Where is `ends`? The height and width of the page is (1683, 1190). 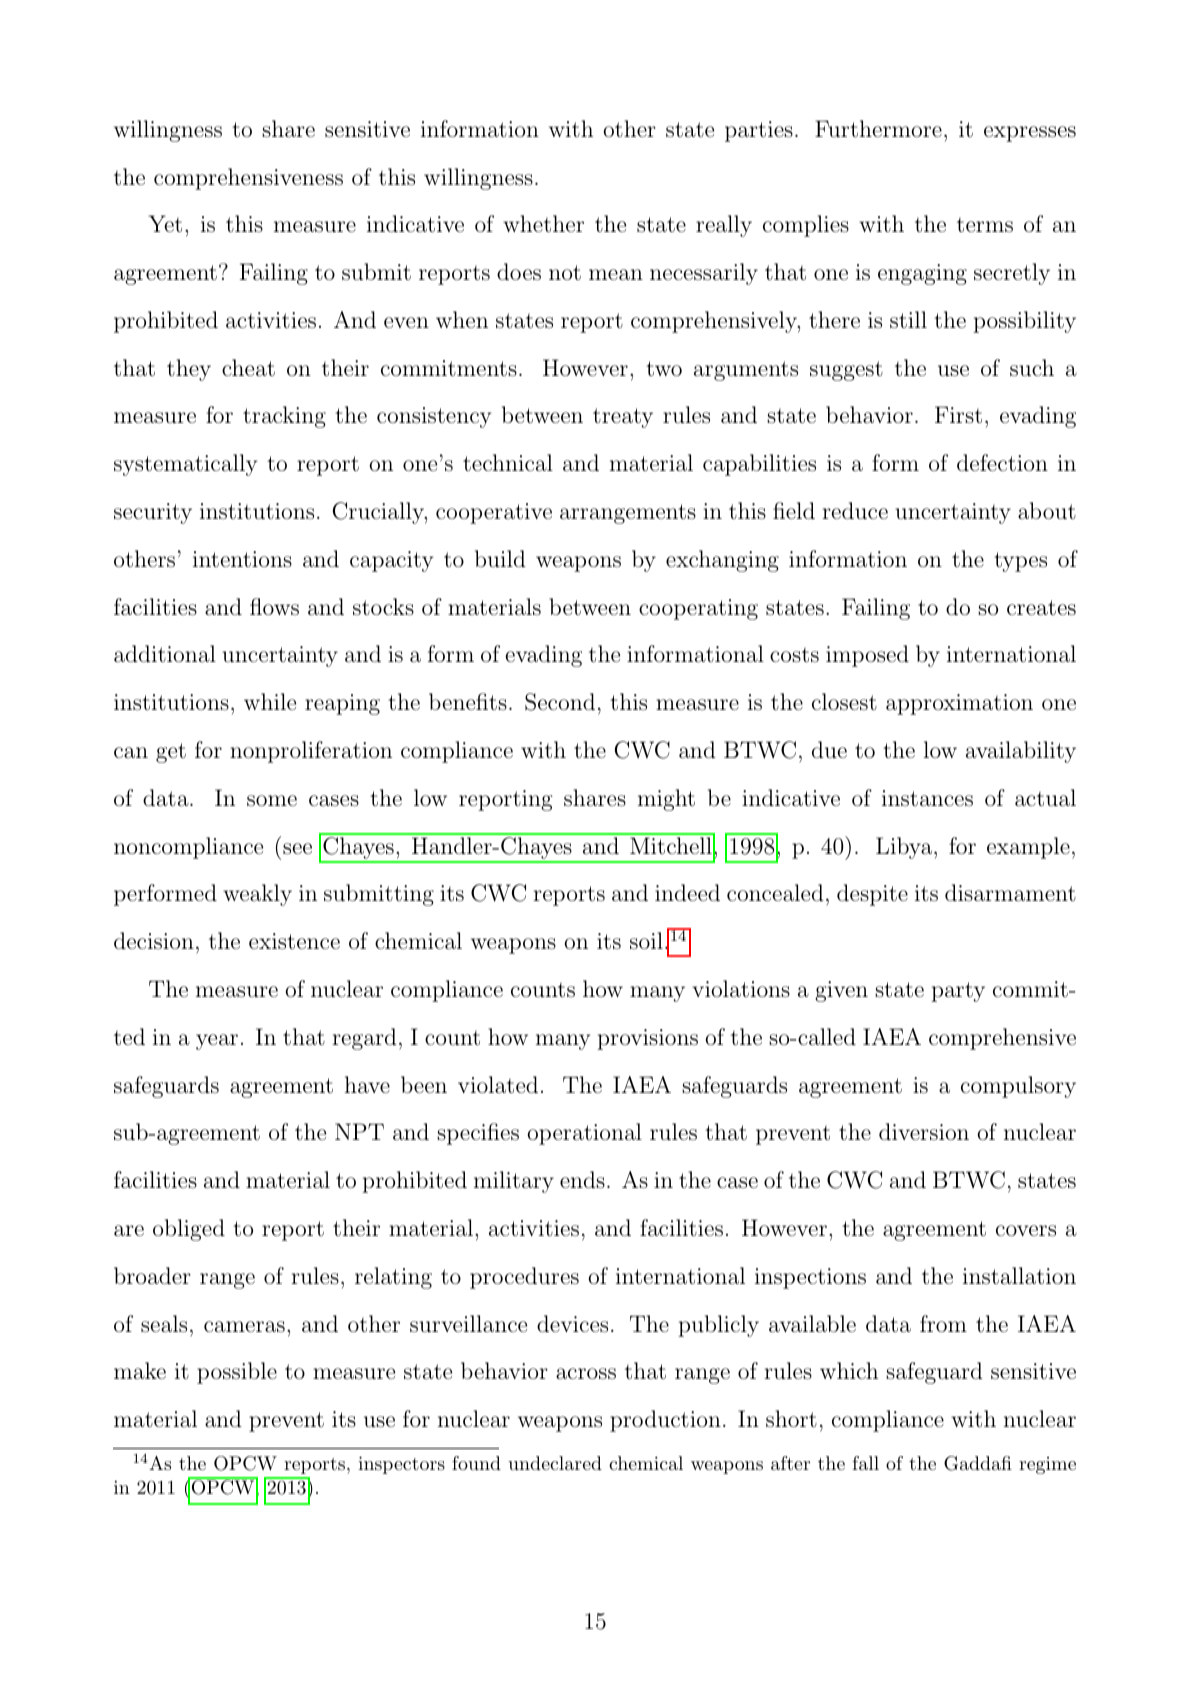
ends is located at coordinates (582, 1180).
